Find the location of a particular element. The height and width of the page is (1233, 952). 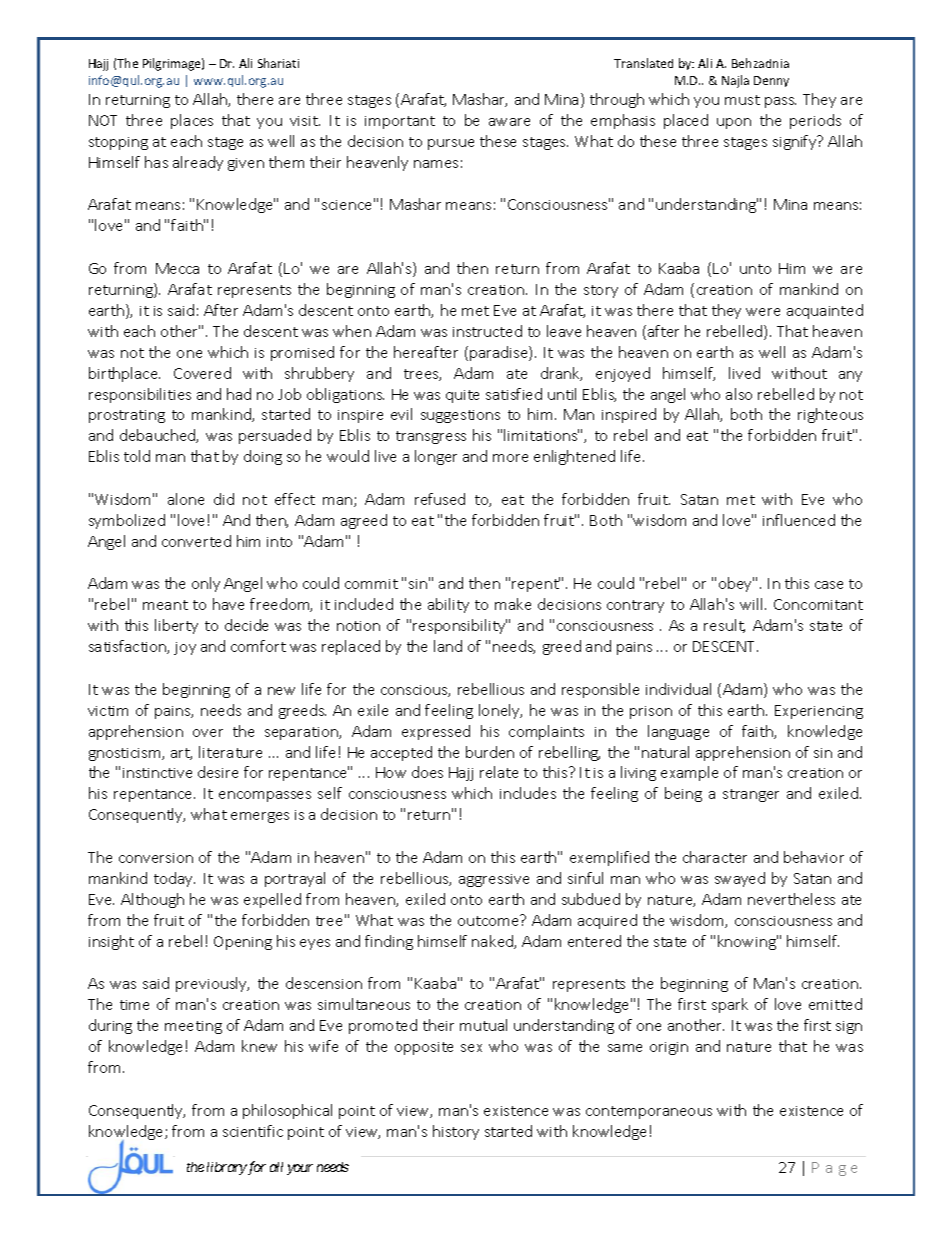

responsibility is located at coordinates (460, 626).
